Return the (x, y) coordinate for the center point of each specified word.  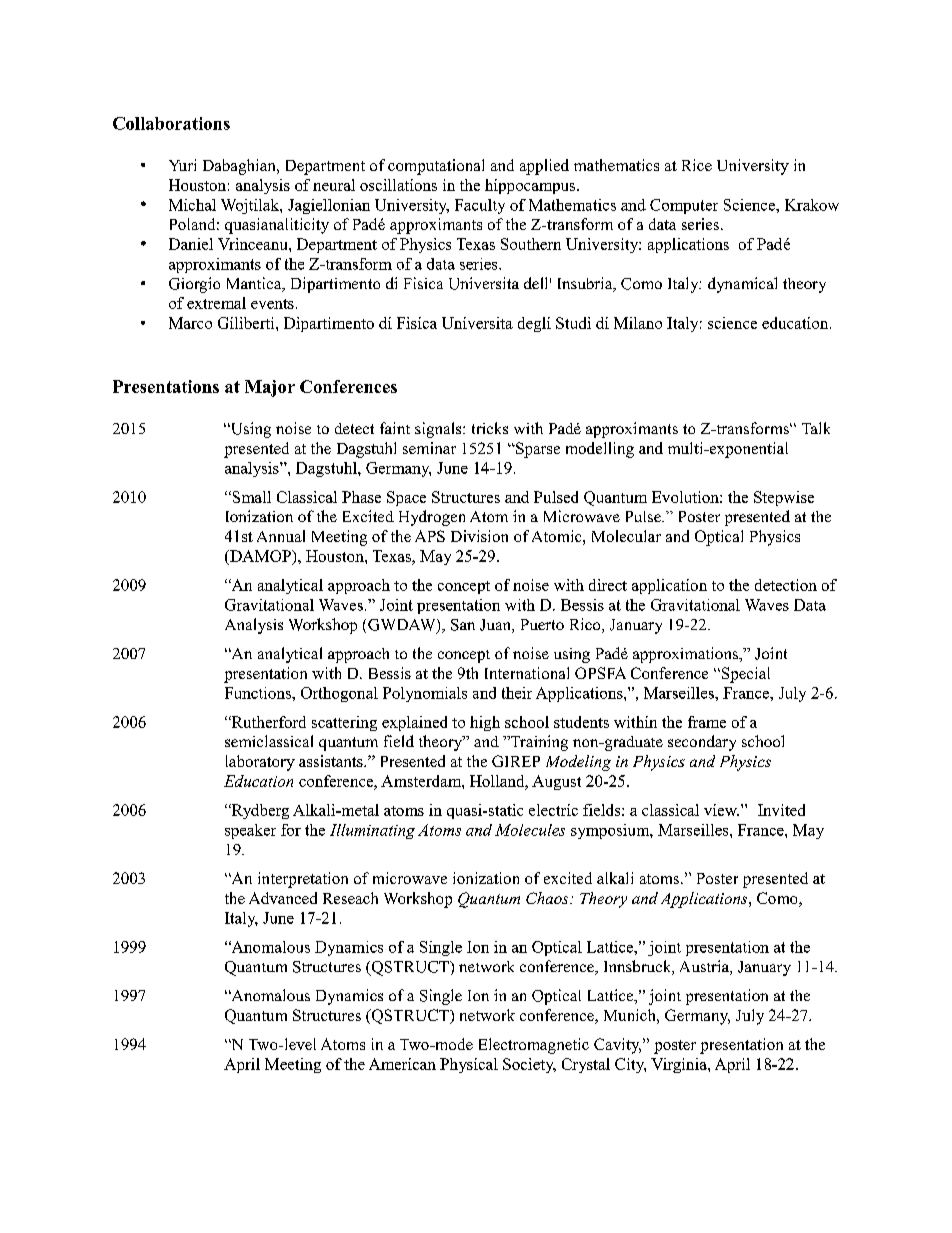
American (402, 1064)
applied (544, 167)
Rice (697, 165)
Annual (281, 536)
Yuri (182, 165)
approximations (686, 655)
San (463, 625)
